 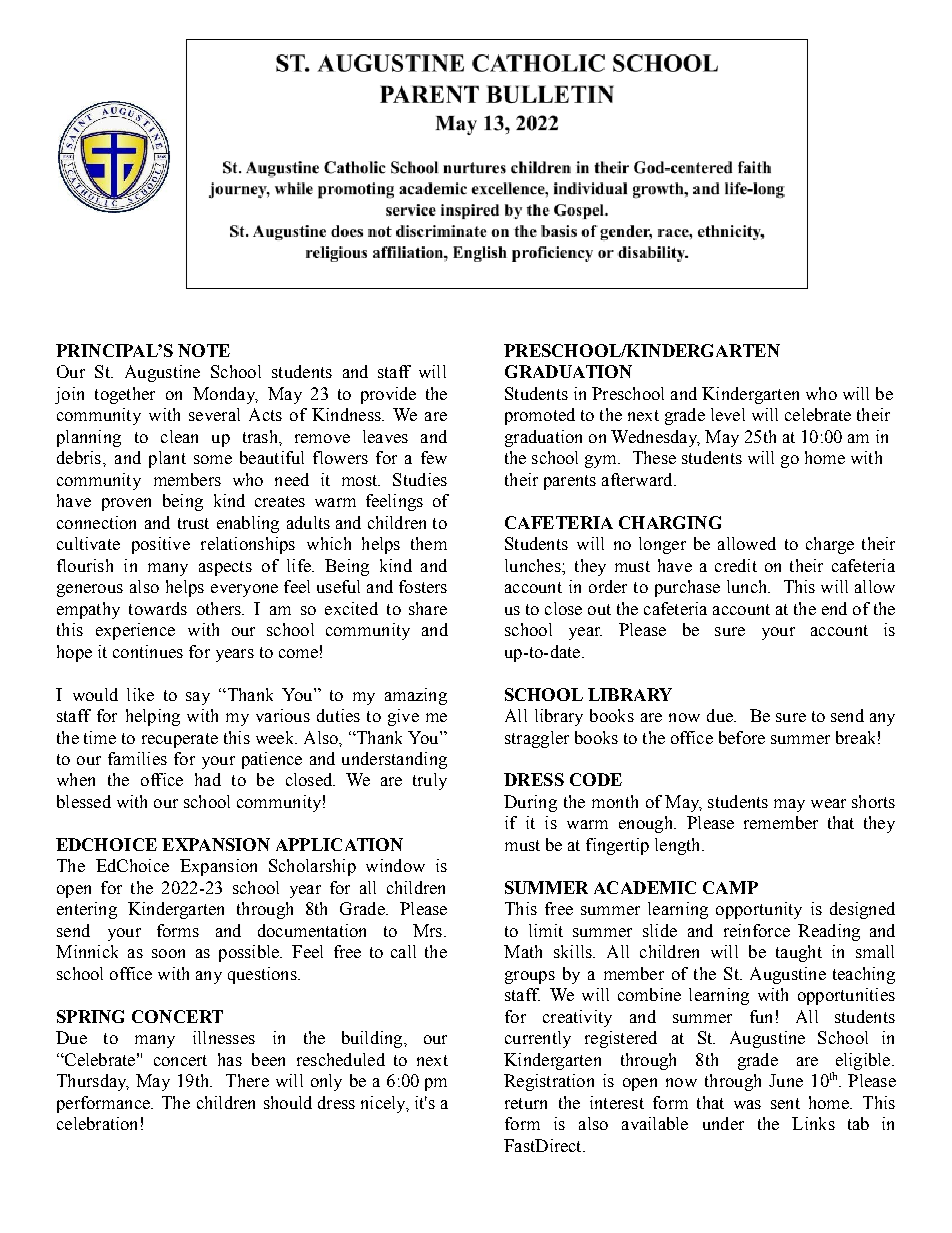 What do you see at coordinates (93, 1082) in the document?
I see `Thursday` at bounding box center [93, 1082].
